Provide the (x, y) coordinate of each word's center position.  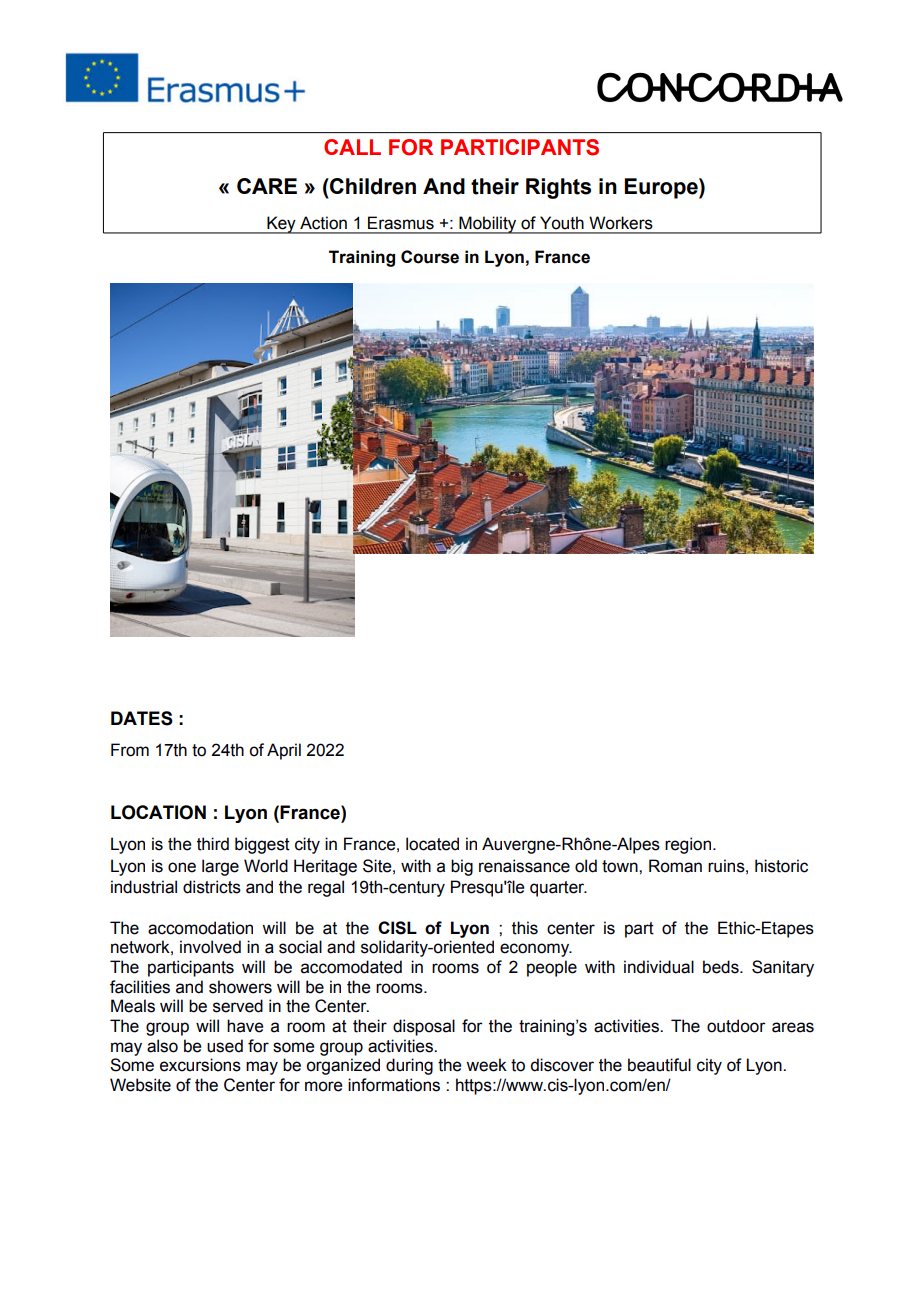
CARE (267, 186)
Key (281, 225)
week (486, 1065)
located (432, 844)
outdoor (736, 1026)
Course (430, 257)
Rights (558, 188)
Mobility (488, 225)
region (689, 845)
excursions (200, 1065)
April (284, 751)
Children (372, 186)
